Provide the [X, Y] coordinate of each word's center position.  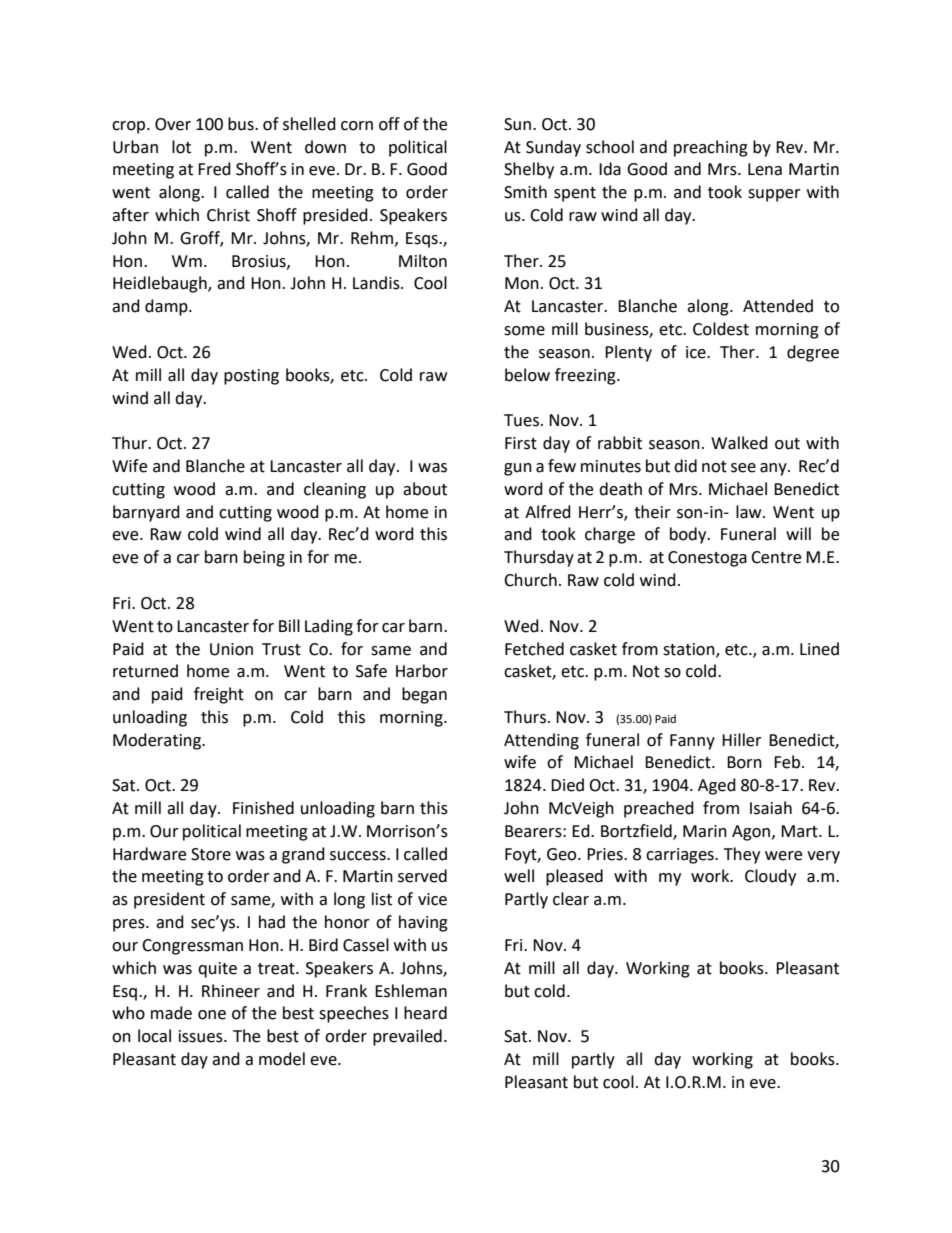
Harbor [422, 671]
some [524, 331]
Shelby [529, 170]
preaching [711, 148]
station [690, 650]
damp [167, 307]
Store [211, 854]
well [519, 876]
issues [202, 1036]
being [264, 558]
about [425, 489]
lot [181, 147]
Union [231, 649]
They [742, 855]
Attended [778, 306]
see [743, 468]
